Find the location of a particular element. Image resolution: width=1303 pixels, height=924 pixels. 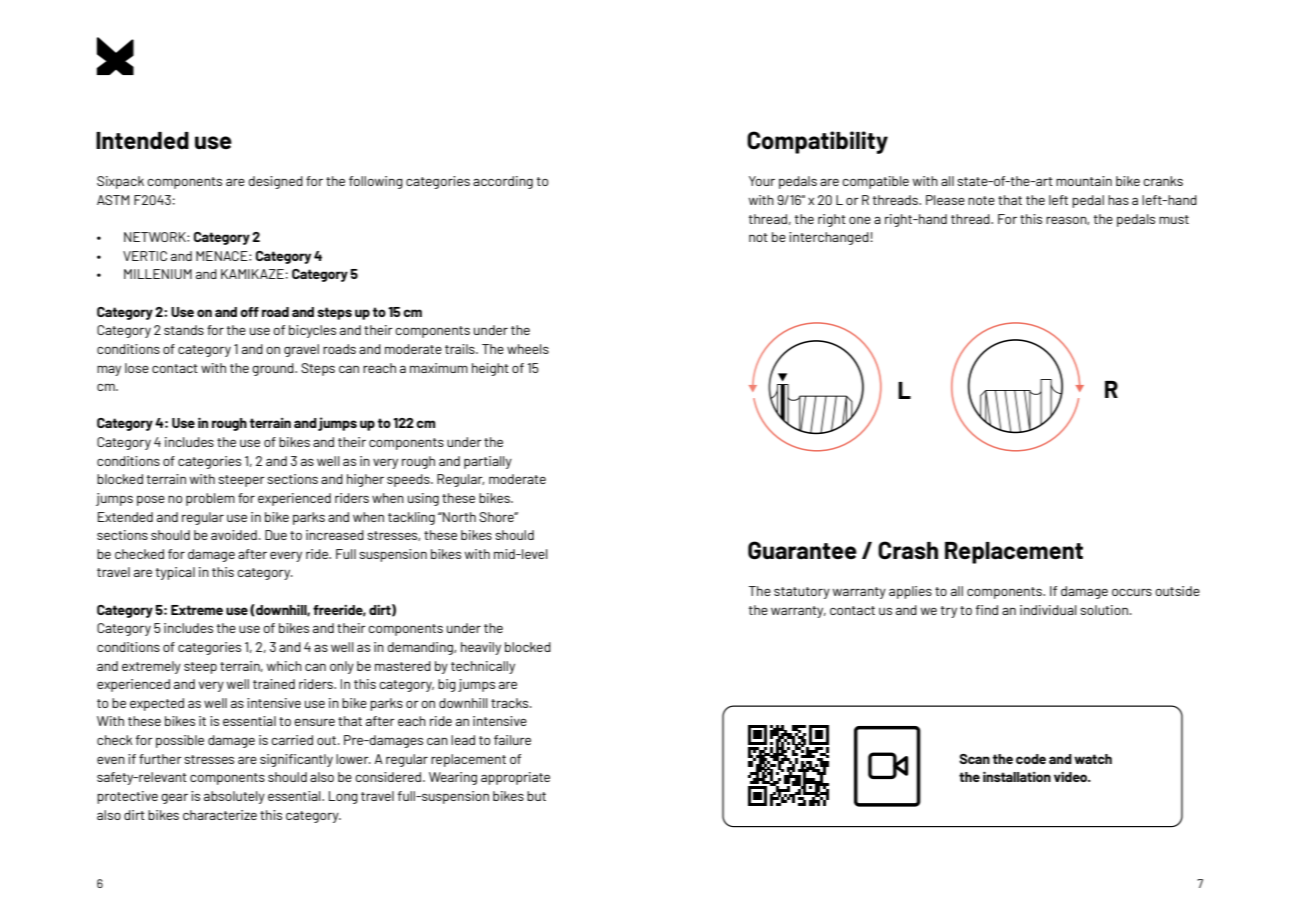

wheels is located at coordinates (528, 349).
